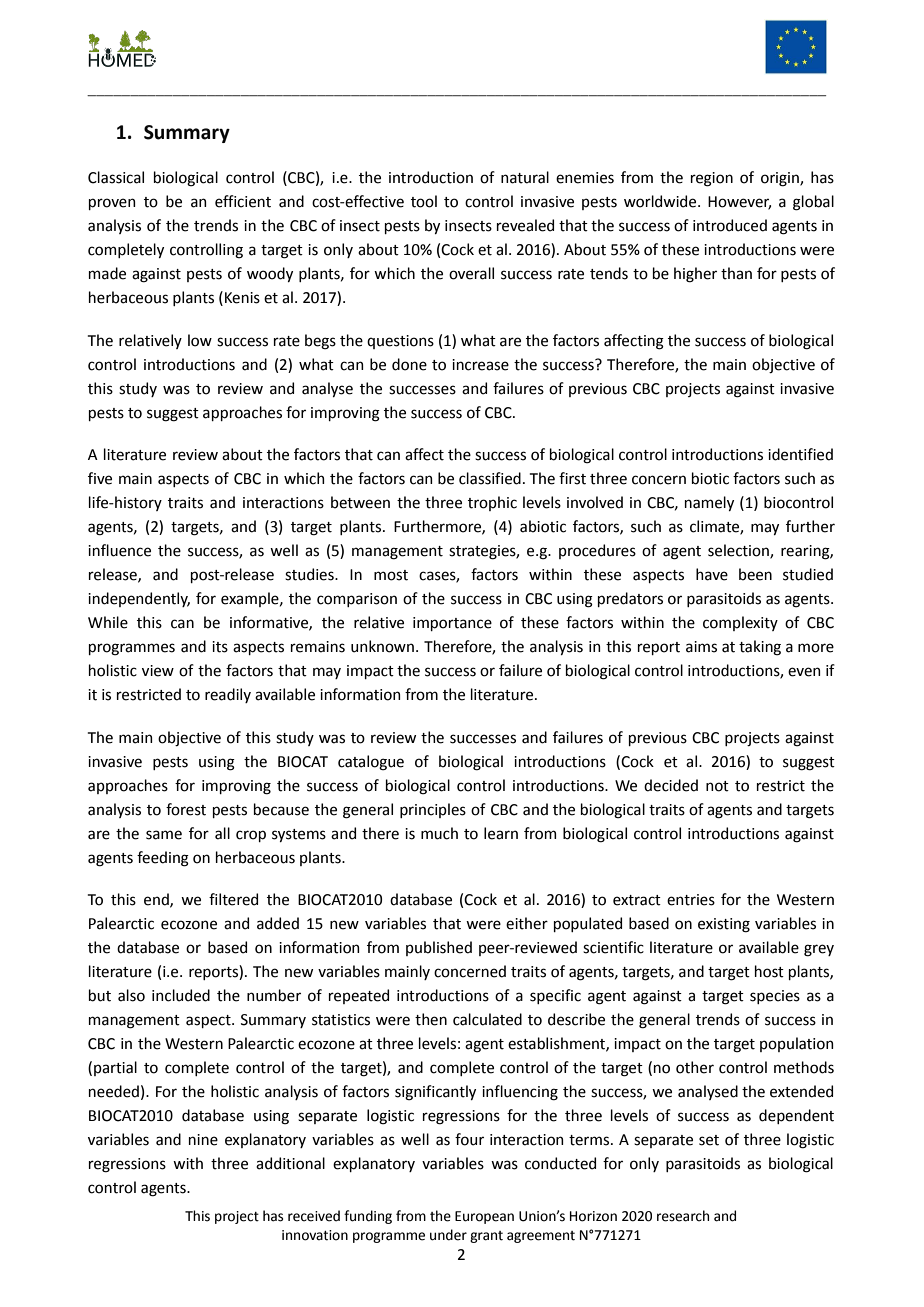 This page has height=1307, width=924. What do you see at coordinates (740, 623) in the page?
I see `complexity` at bounding box center [740, 623].
